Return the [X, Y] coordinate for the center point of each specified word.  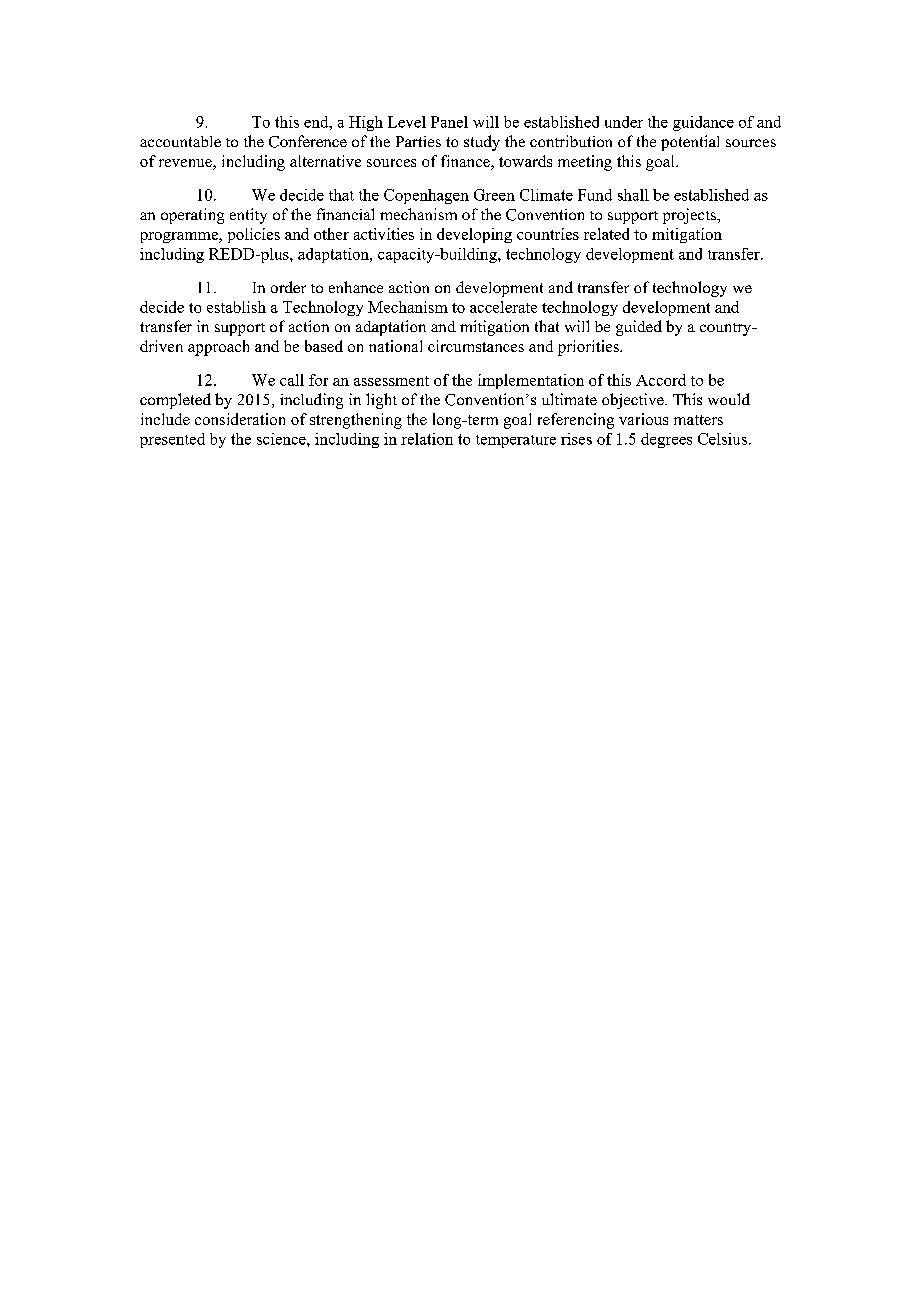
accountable [180, 141]
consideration [240, 419]
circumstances [476, 346]
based [324, 346]
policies [254, 235]
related [606, 234]
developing [474, 235]
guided [639, 328]
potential [690, 143]
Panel [449, 122]
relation [427, 439]
